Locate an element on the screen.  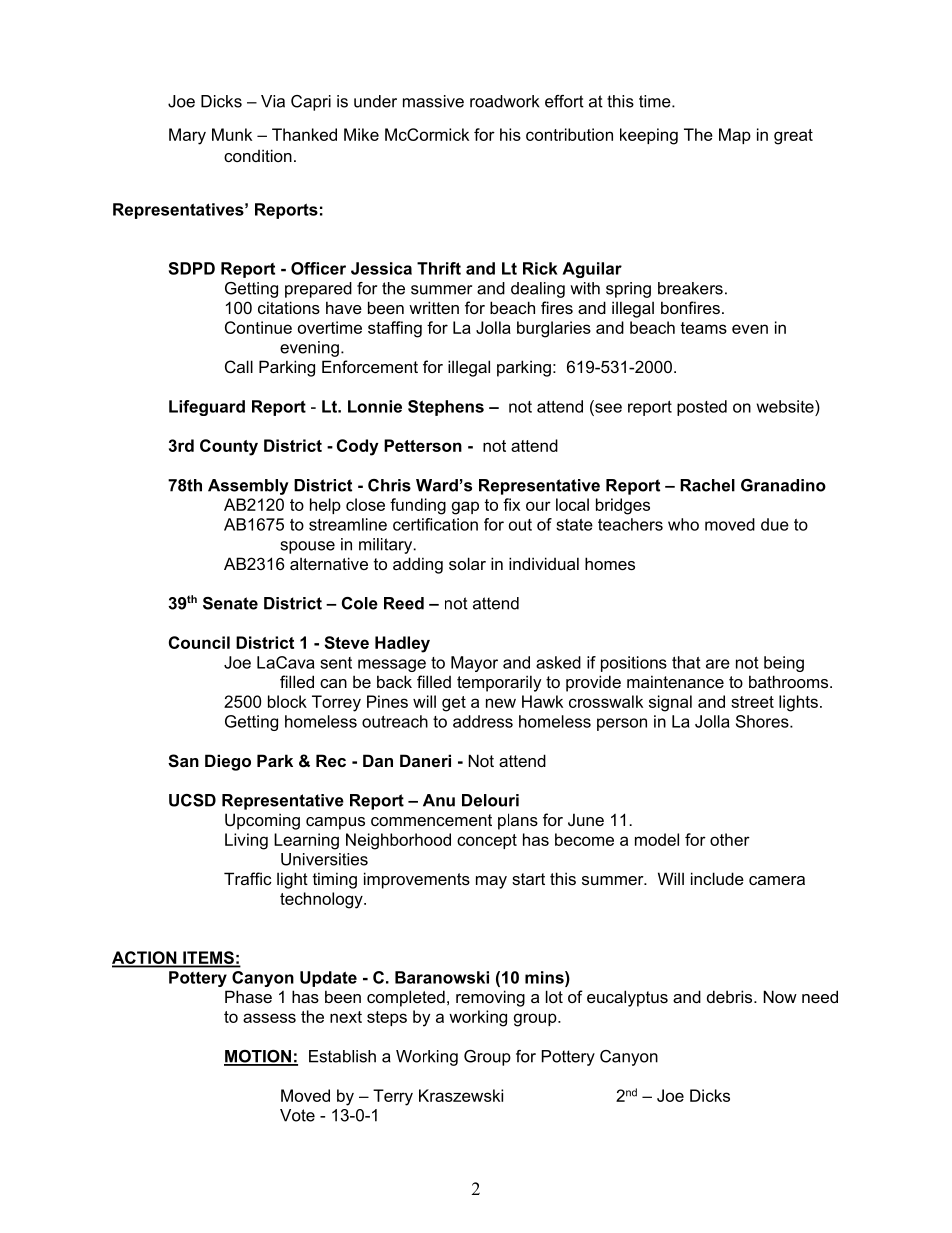
Munk is located at coordinates (232, 134).
